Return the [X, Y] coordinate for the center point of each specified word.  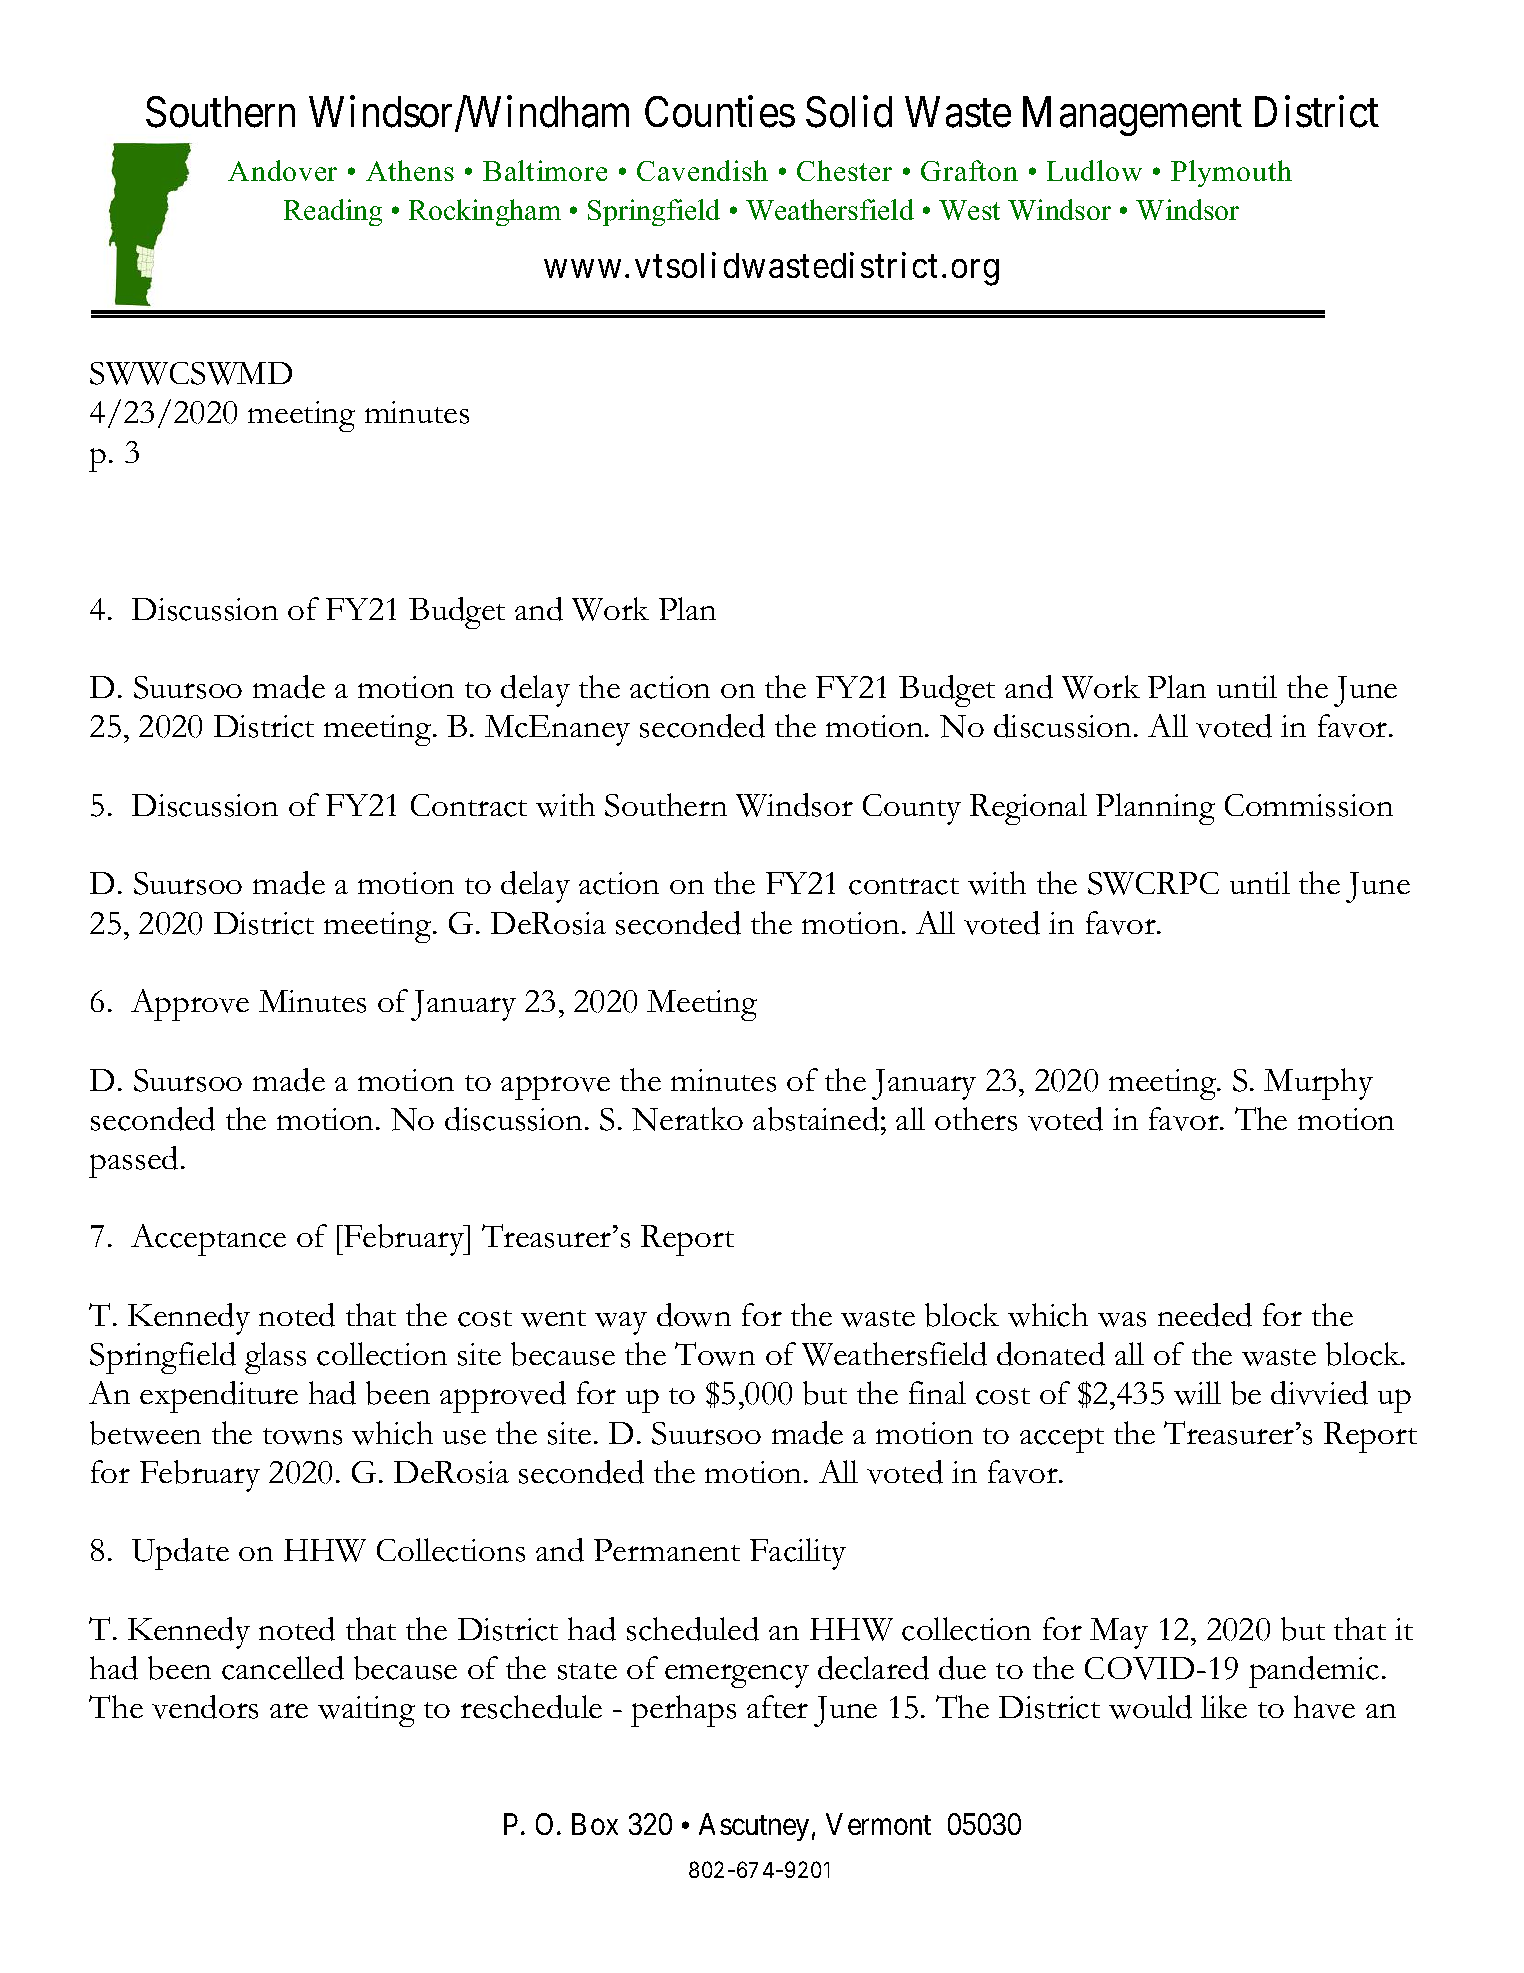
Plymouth [1231, 173]
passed [133, 1162]
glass [275, 1358]
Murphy [1318, 1084]
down [694, 1315]
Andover [282, 170]
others [976, 1119]
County [912, 809]
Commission [1309, 805]
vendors [205, 1707]
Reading [333, 212]
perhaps [683, 1711]
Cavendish [702, 170]
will [1197, 1393]
